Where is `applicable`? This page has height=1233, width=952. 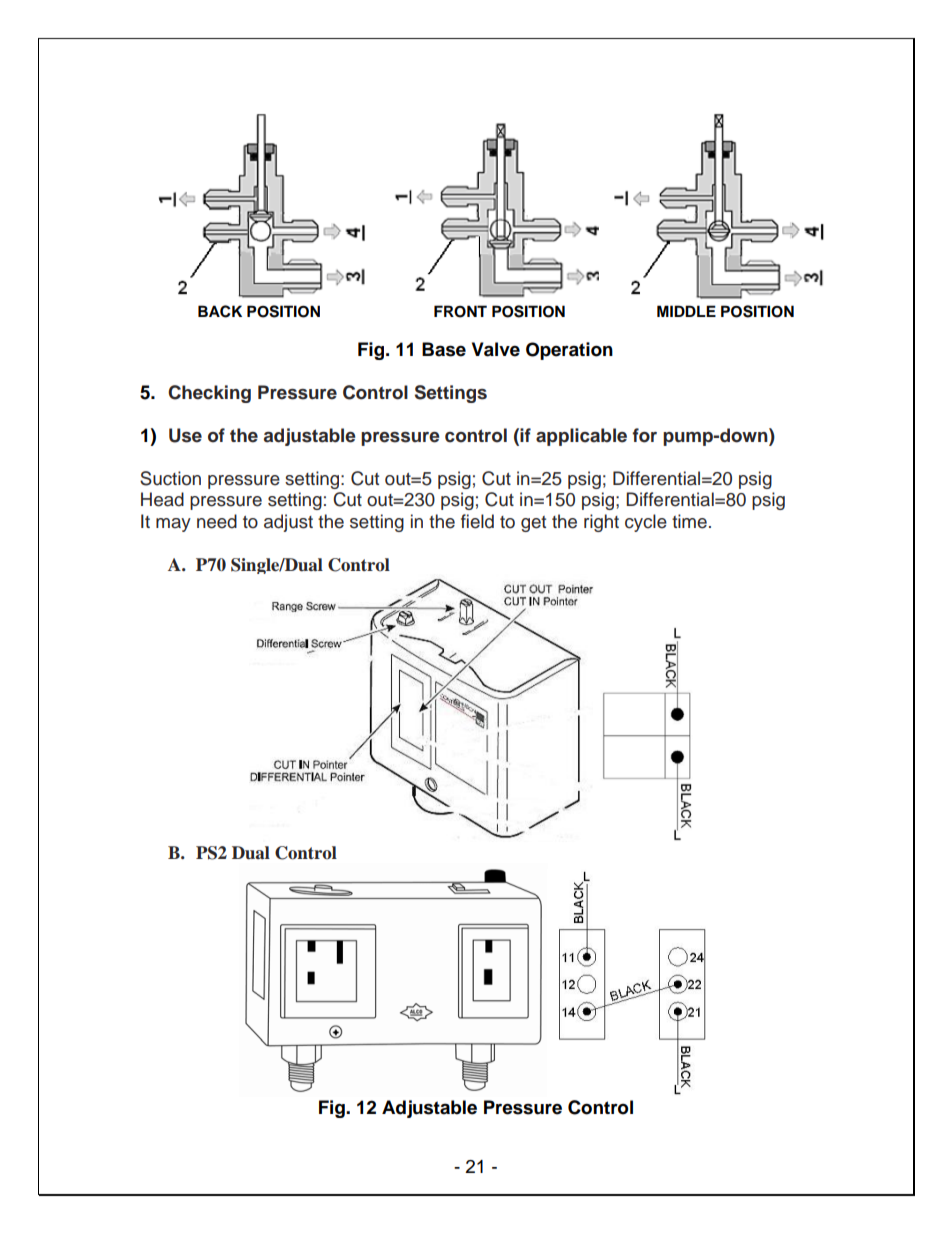
applicable is located at coordinates (581, 437).
